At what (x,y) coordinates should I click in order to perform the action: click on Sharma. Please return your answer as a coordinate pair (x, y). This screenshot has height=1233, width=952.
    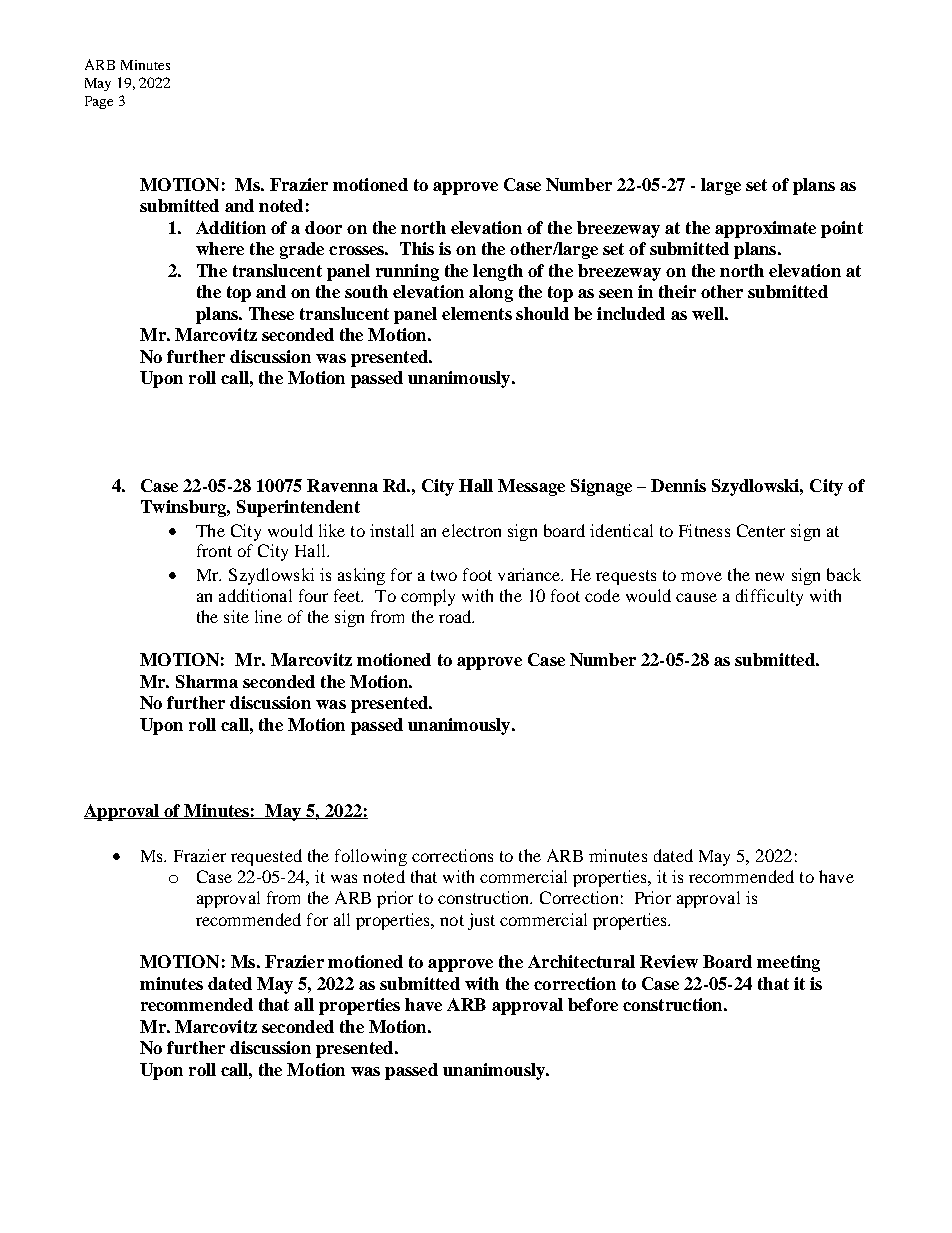
    Looking at the image, I should click on (207, 681).
